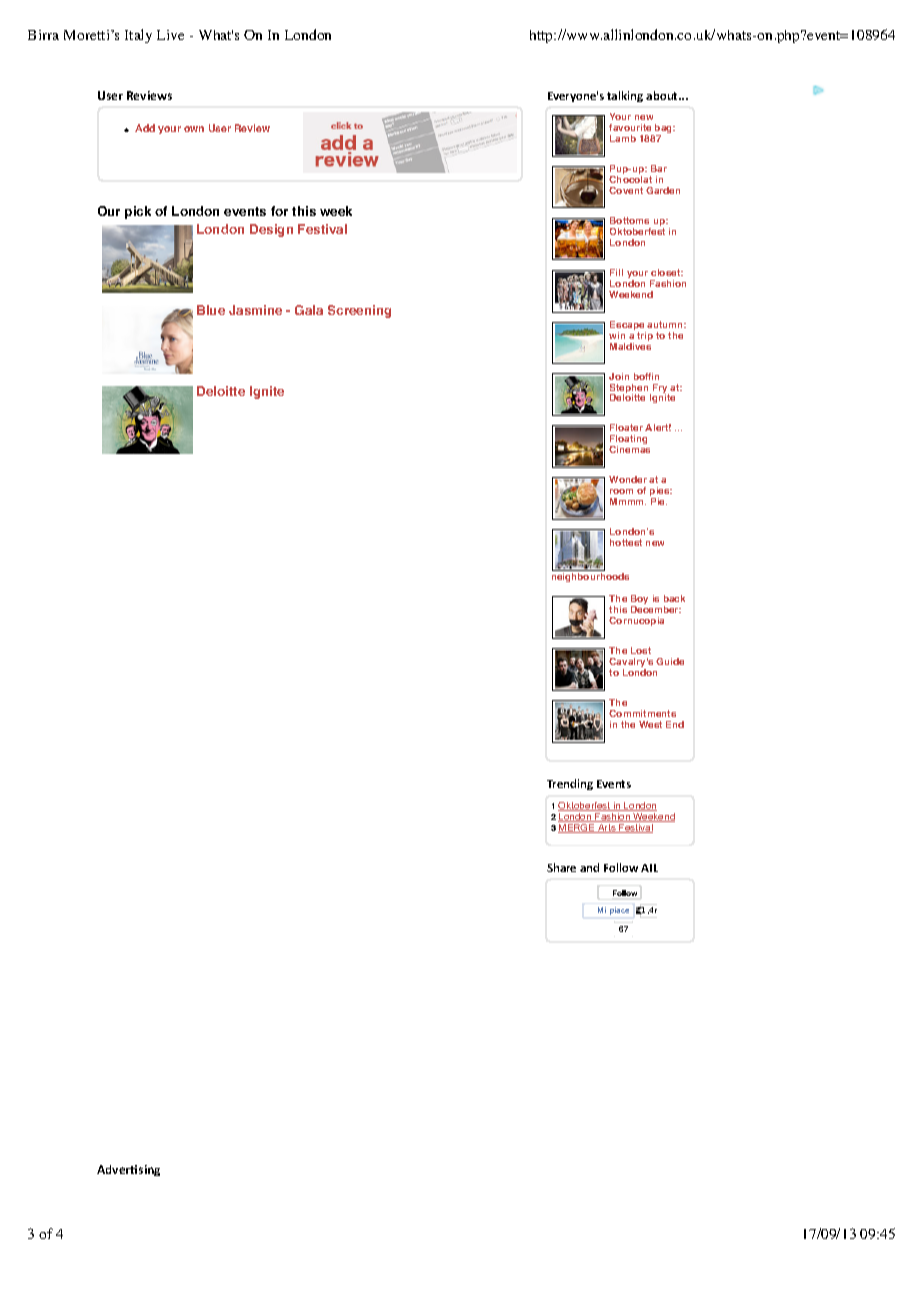 The height and width of the image is (1308, 924). I want to click on talking, so click(625, 96).
